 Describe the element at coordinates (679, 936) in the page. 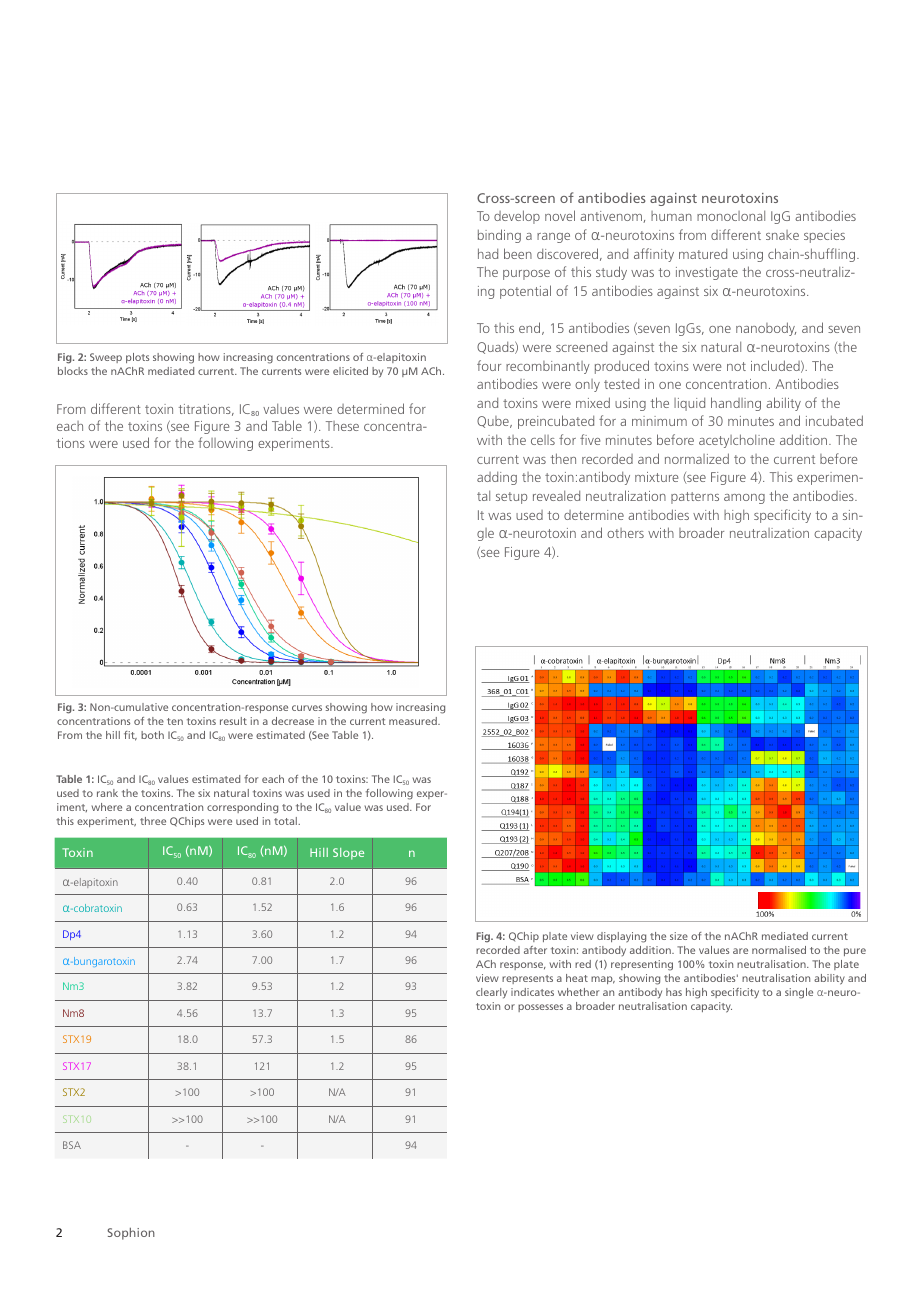

I see `size` at that location.
